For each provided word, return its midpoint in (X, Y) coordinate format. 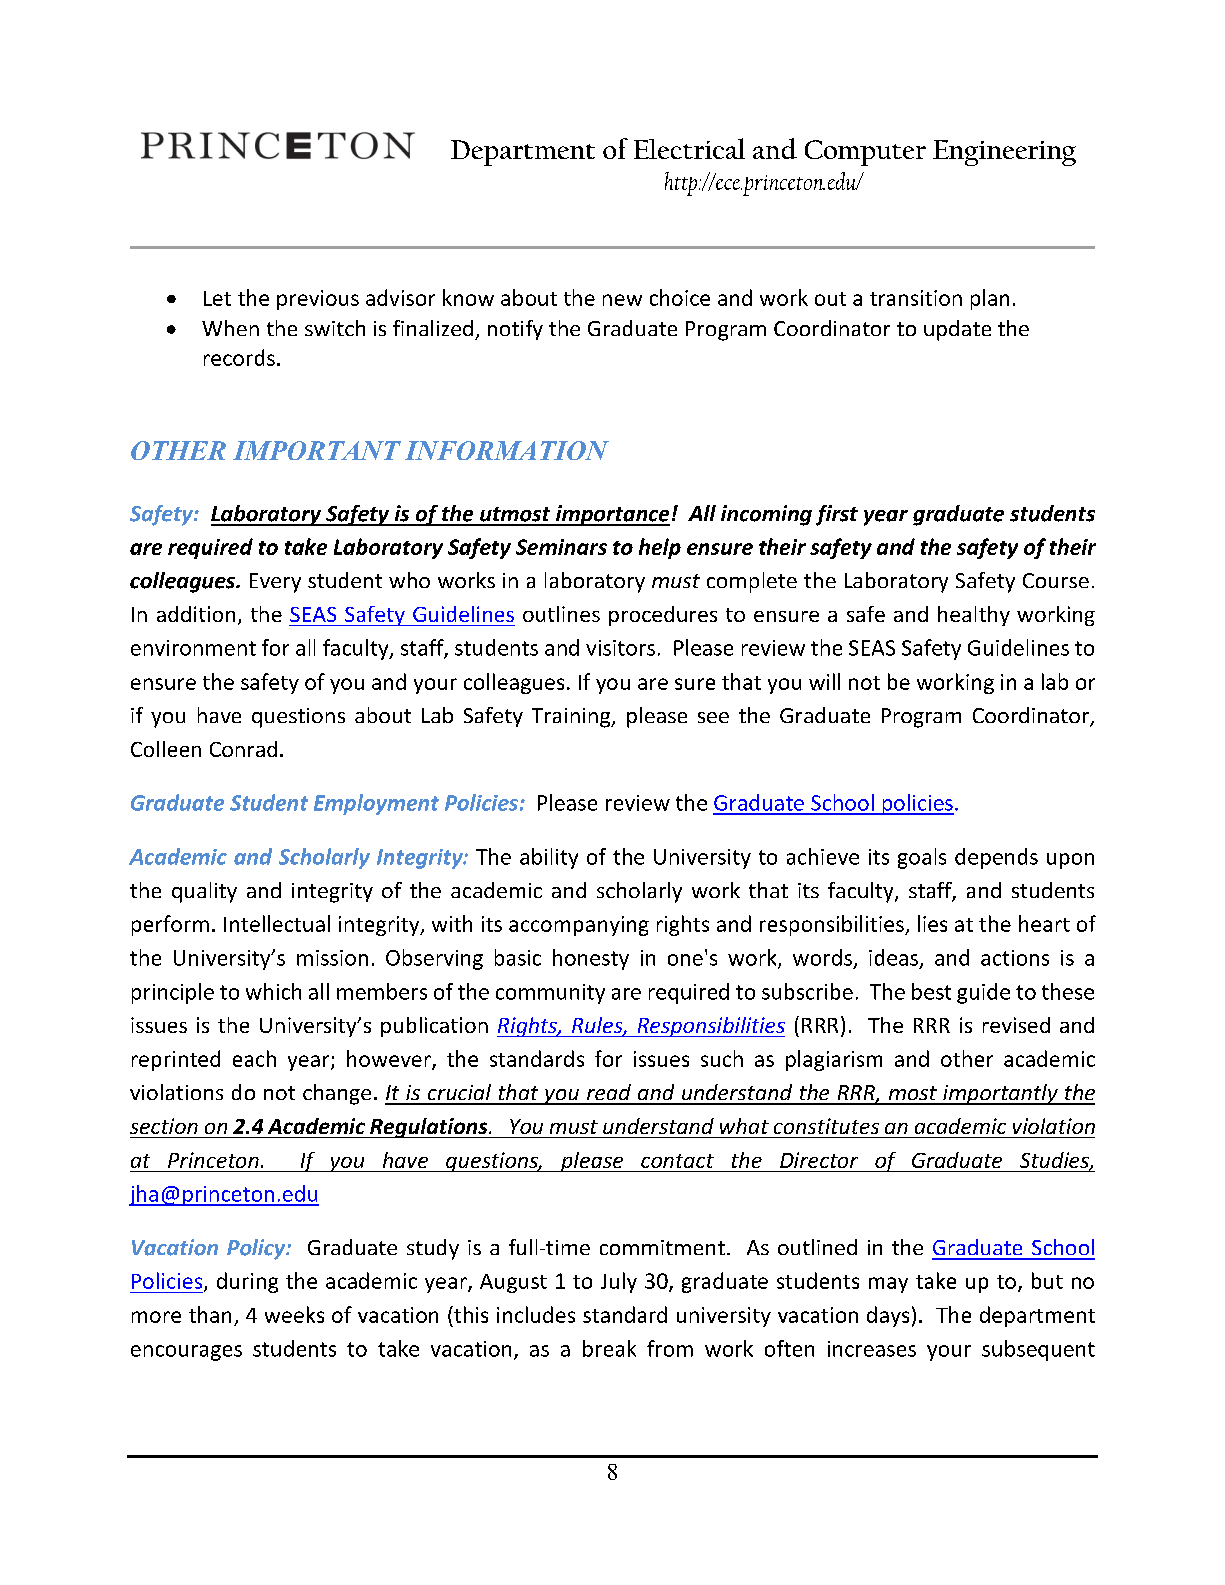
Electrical (689, 148)
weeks (294, 1314)
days (888, 1316)
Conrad (243, 749)
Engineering (1004, 153)
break (609, 1348)
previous (318, 300)
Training (572, 718)
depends (996, 858)
